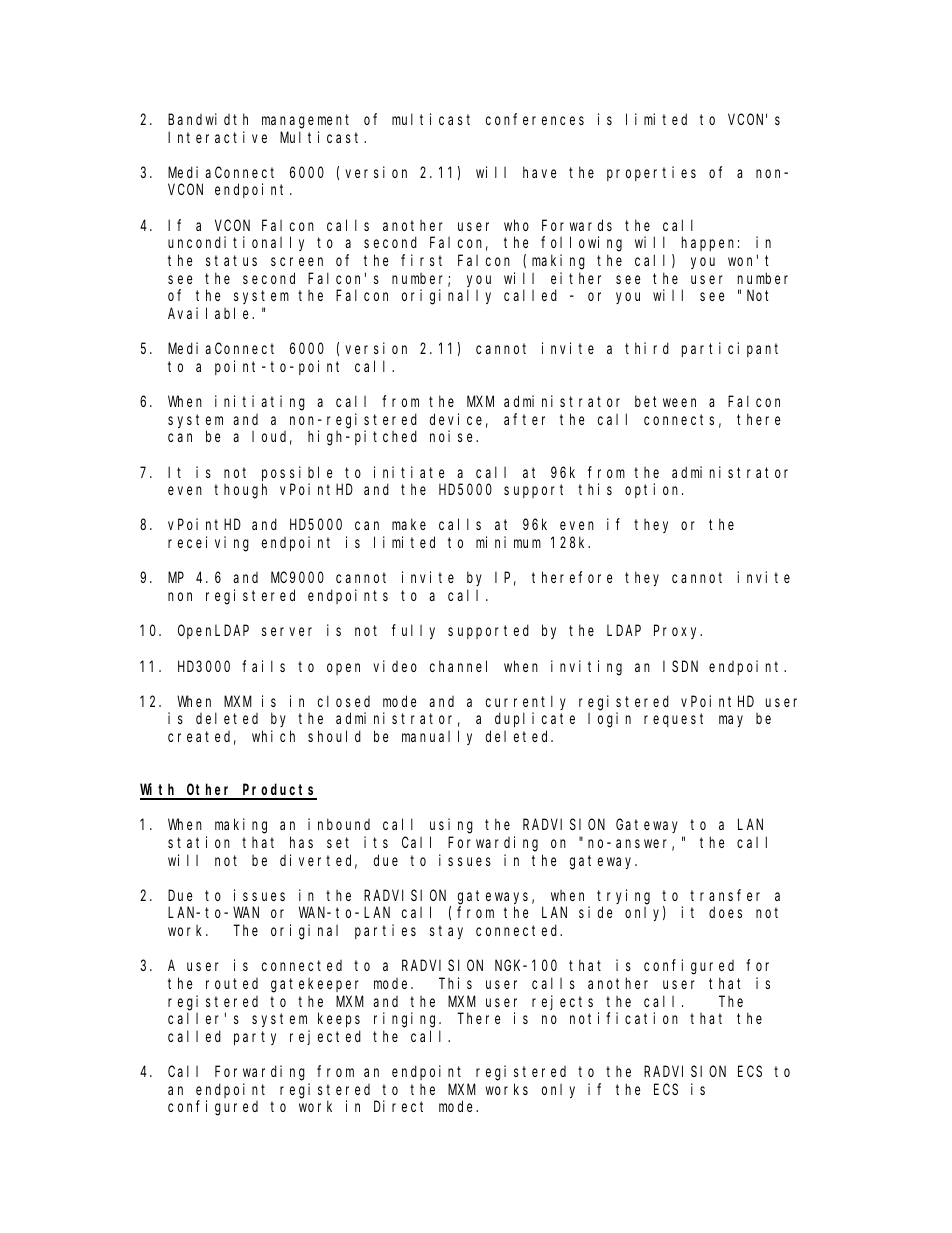  Describe the element at coordinates (516, 225) in the screenshot. I see `who` at that location.
